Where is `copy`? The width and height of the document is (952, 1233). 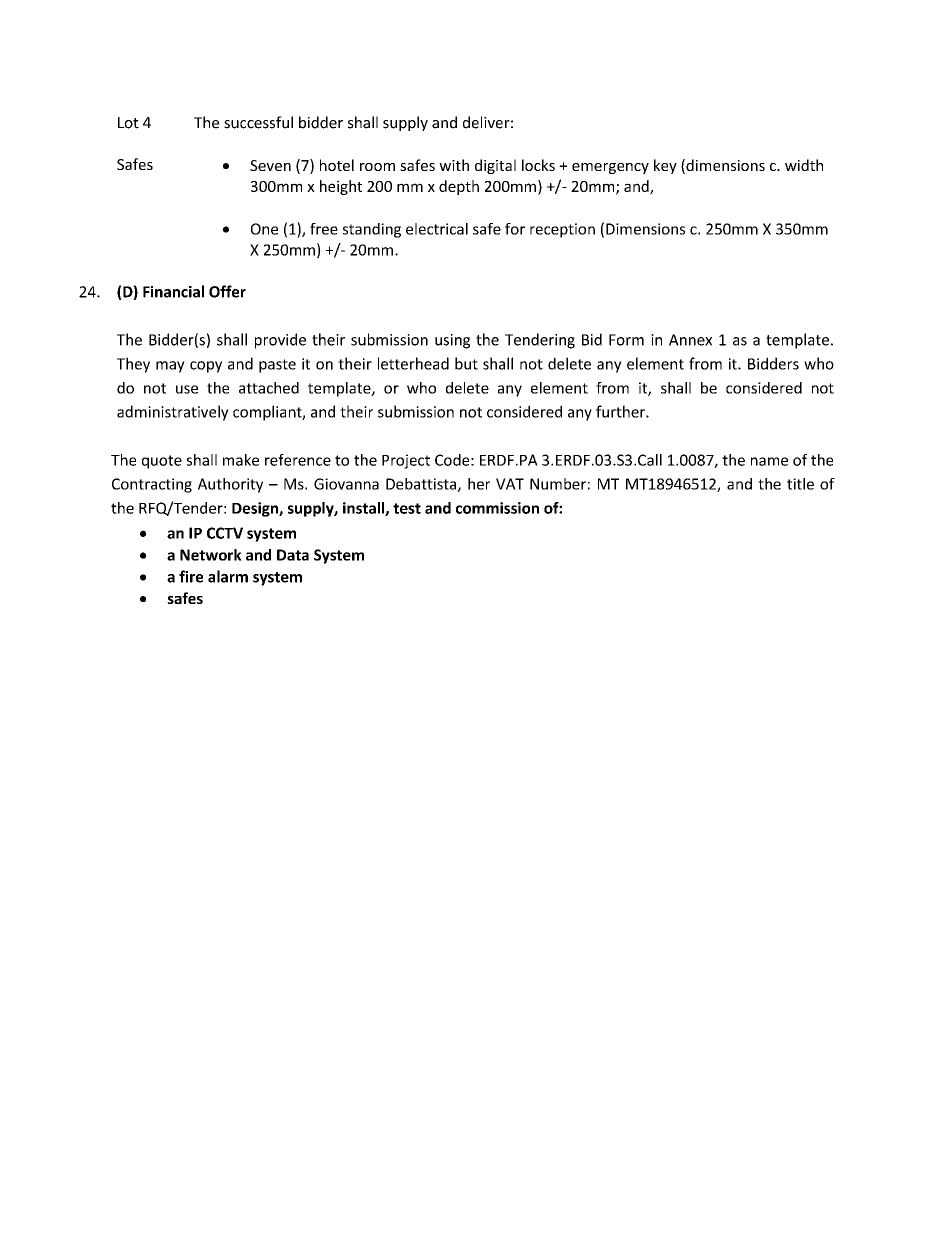 copy is located at coordinates (206, 367).
